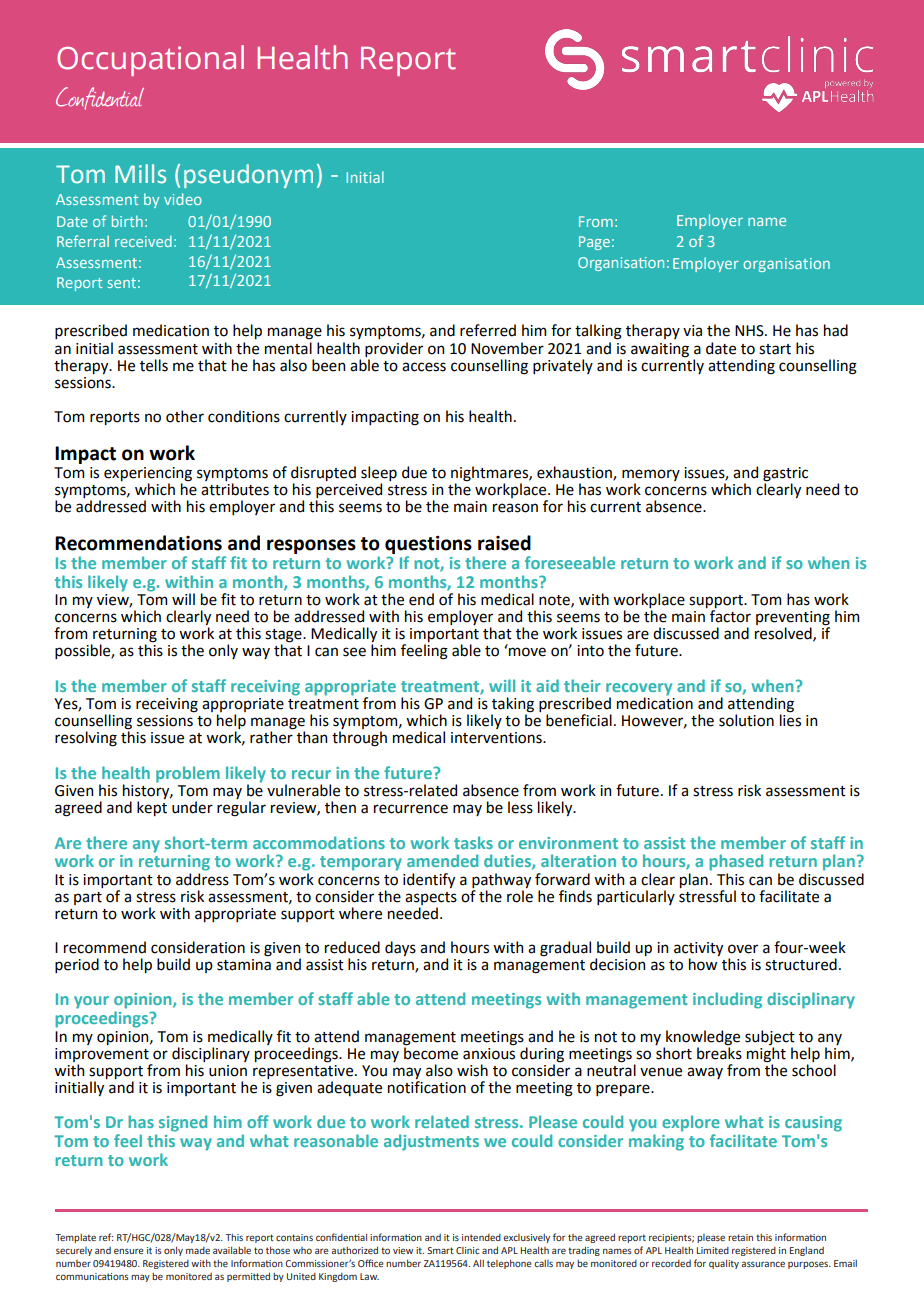 The image size is (924, 1308). What do you see at coordinates (154, 365) in the document?
I see `tells` at bounding box center [154, 365].
